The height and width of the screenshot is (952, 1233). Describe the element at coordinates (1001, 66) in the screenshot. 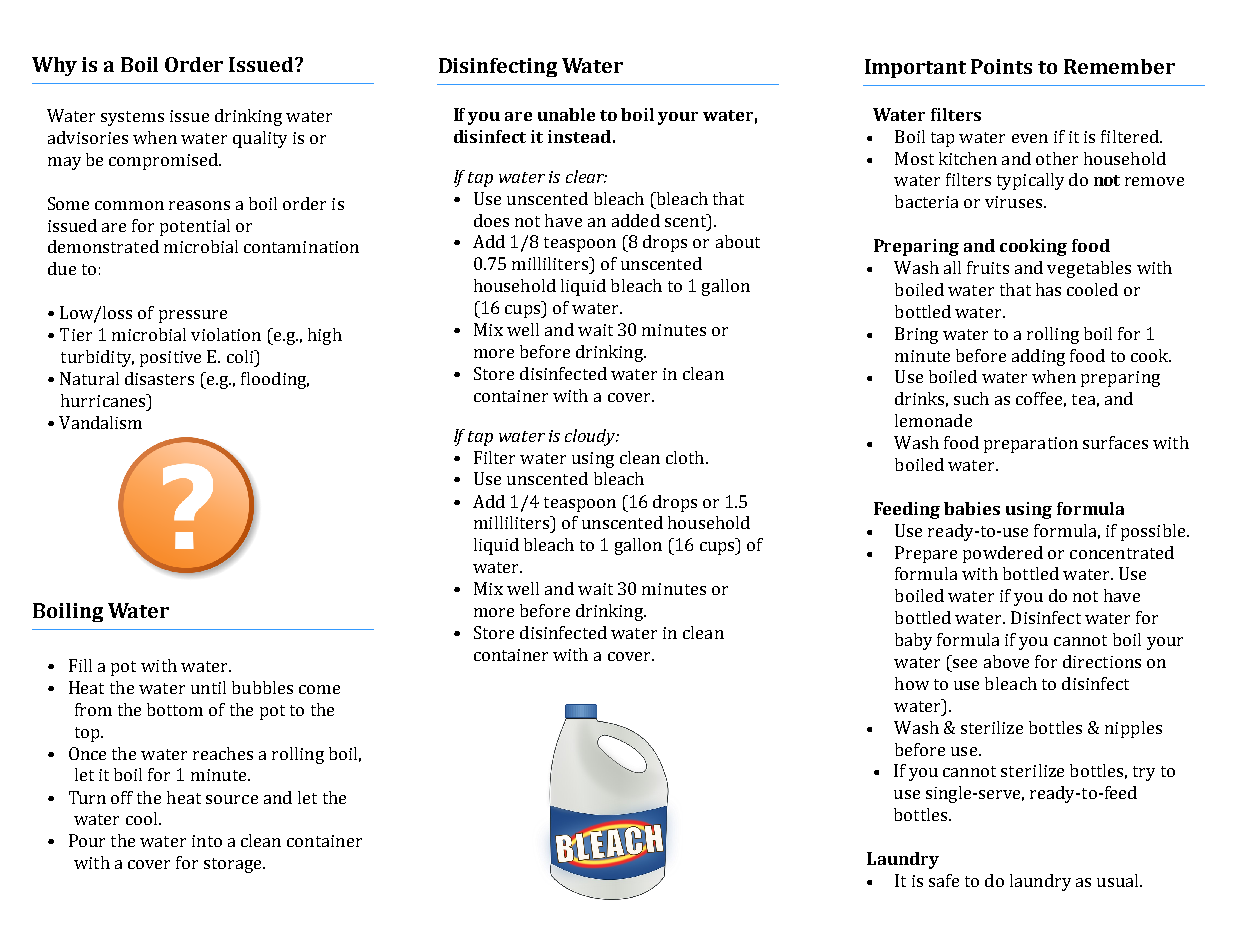

I see `Points` at that location.
